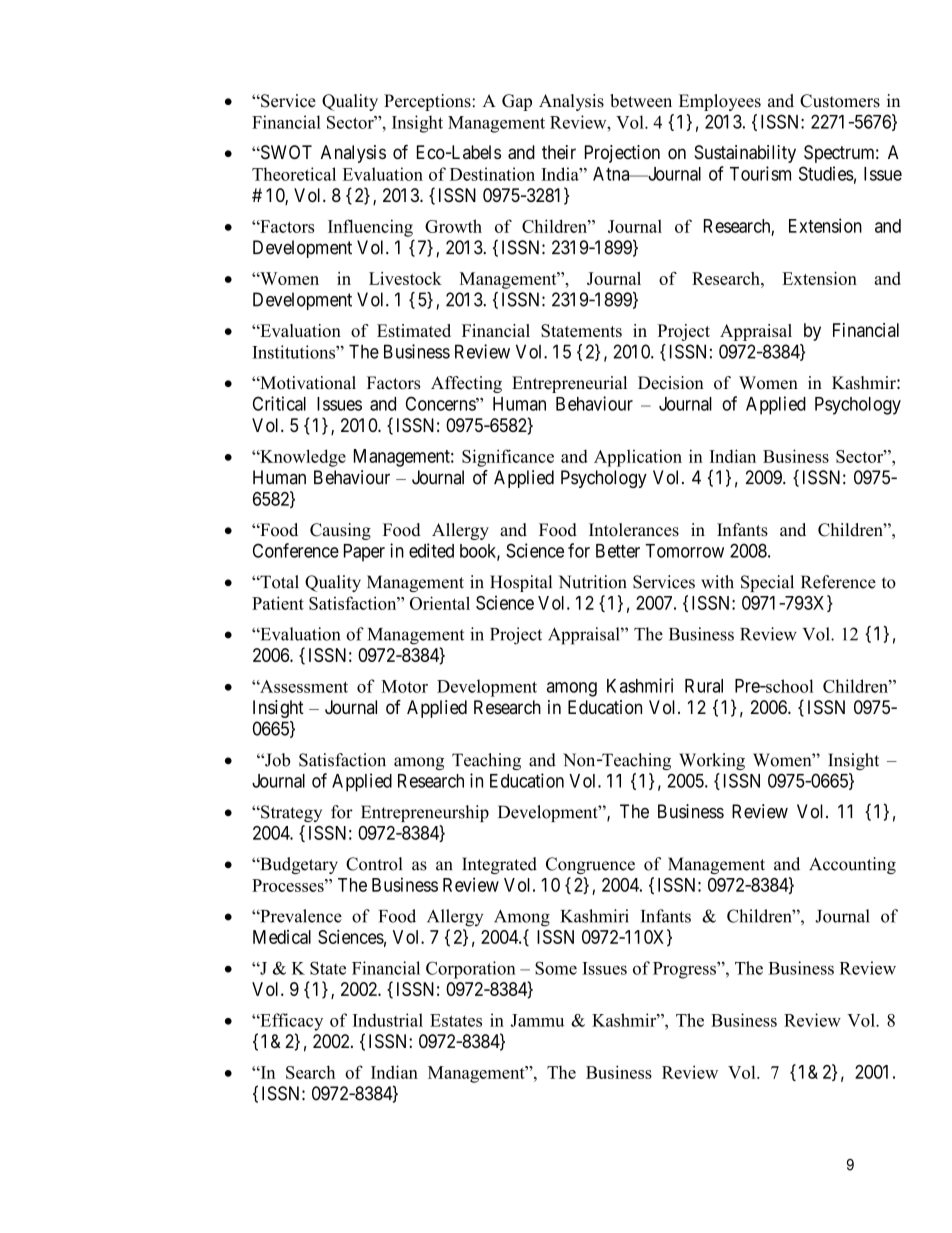 This page has width=952, height=1233. What do you see at coordinates (745, 154) in the page?
I see `Sustainability` at bounding box center [745, 154].
